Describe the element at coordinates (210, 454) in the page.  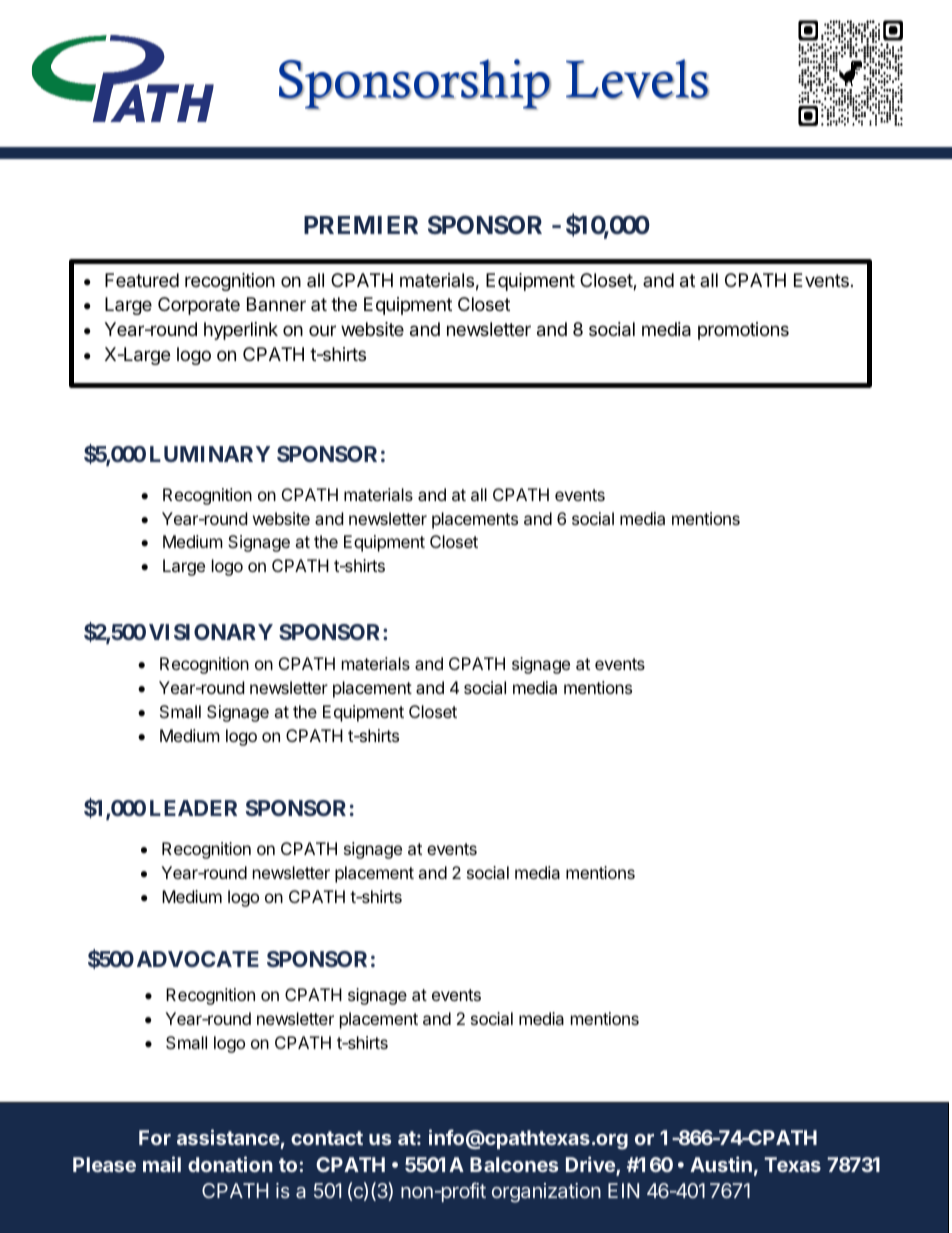
I see `LUMINARY` at that location.
